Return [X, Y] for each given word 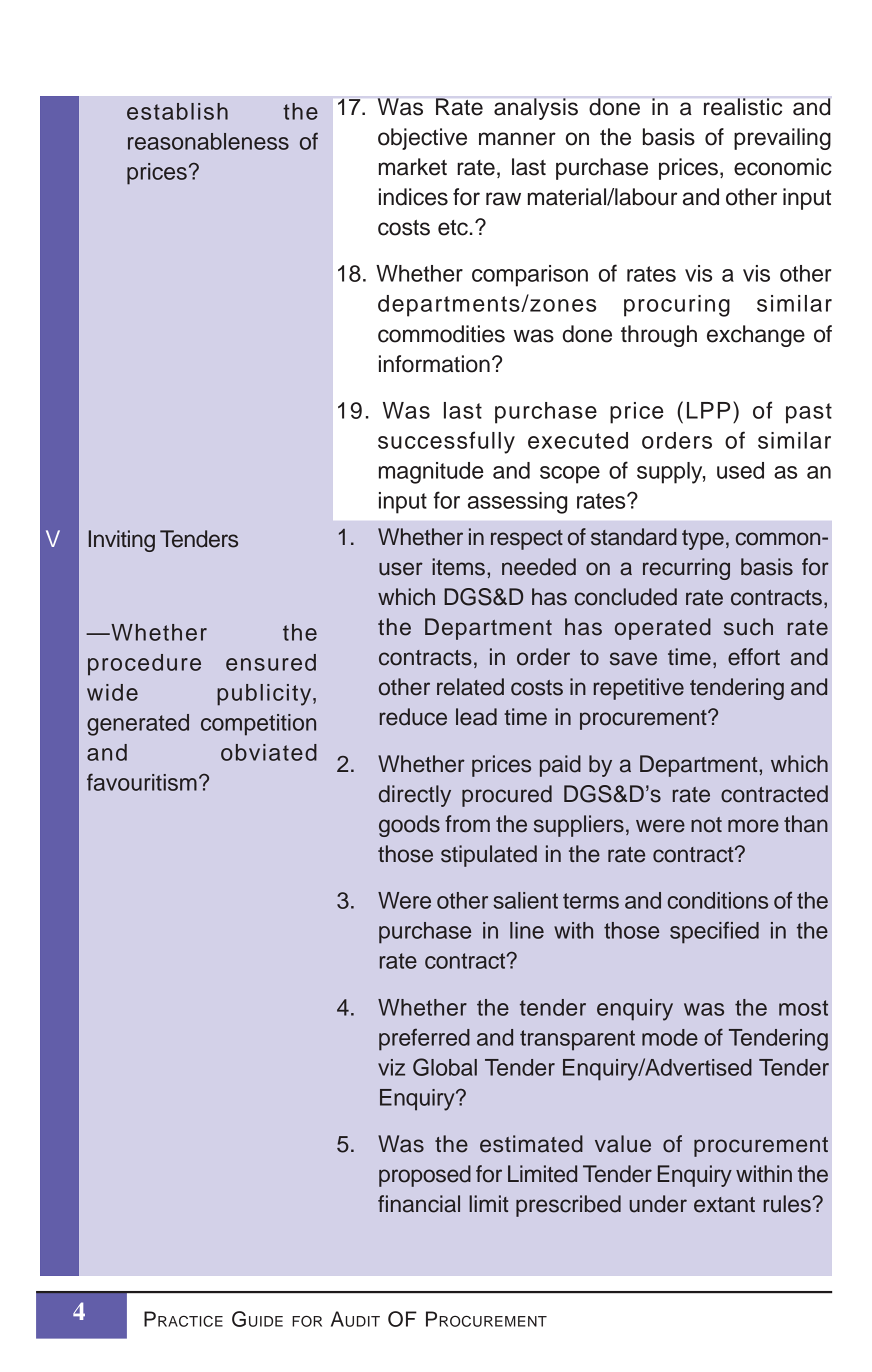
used [740, 470]
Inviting [122, 541]
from [467, 824]
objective [422, 139]
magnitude [431, 473]
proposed [425, 1176]
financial [419, 1204]
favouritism [142, 782]
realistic [743, 107]
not [706, 825]
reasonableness [208, 141]
